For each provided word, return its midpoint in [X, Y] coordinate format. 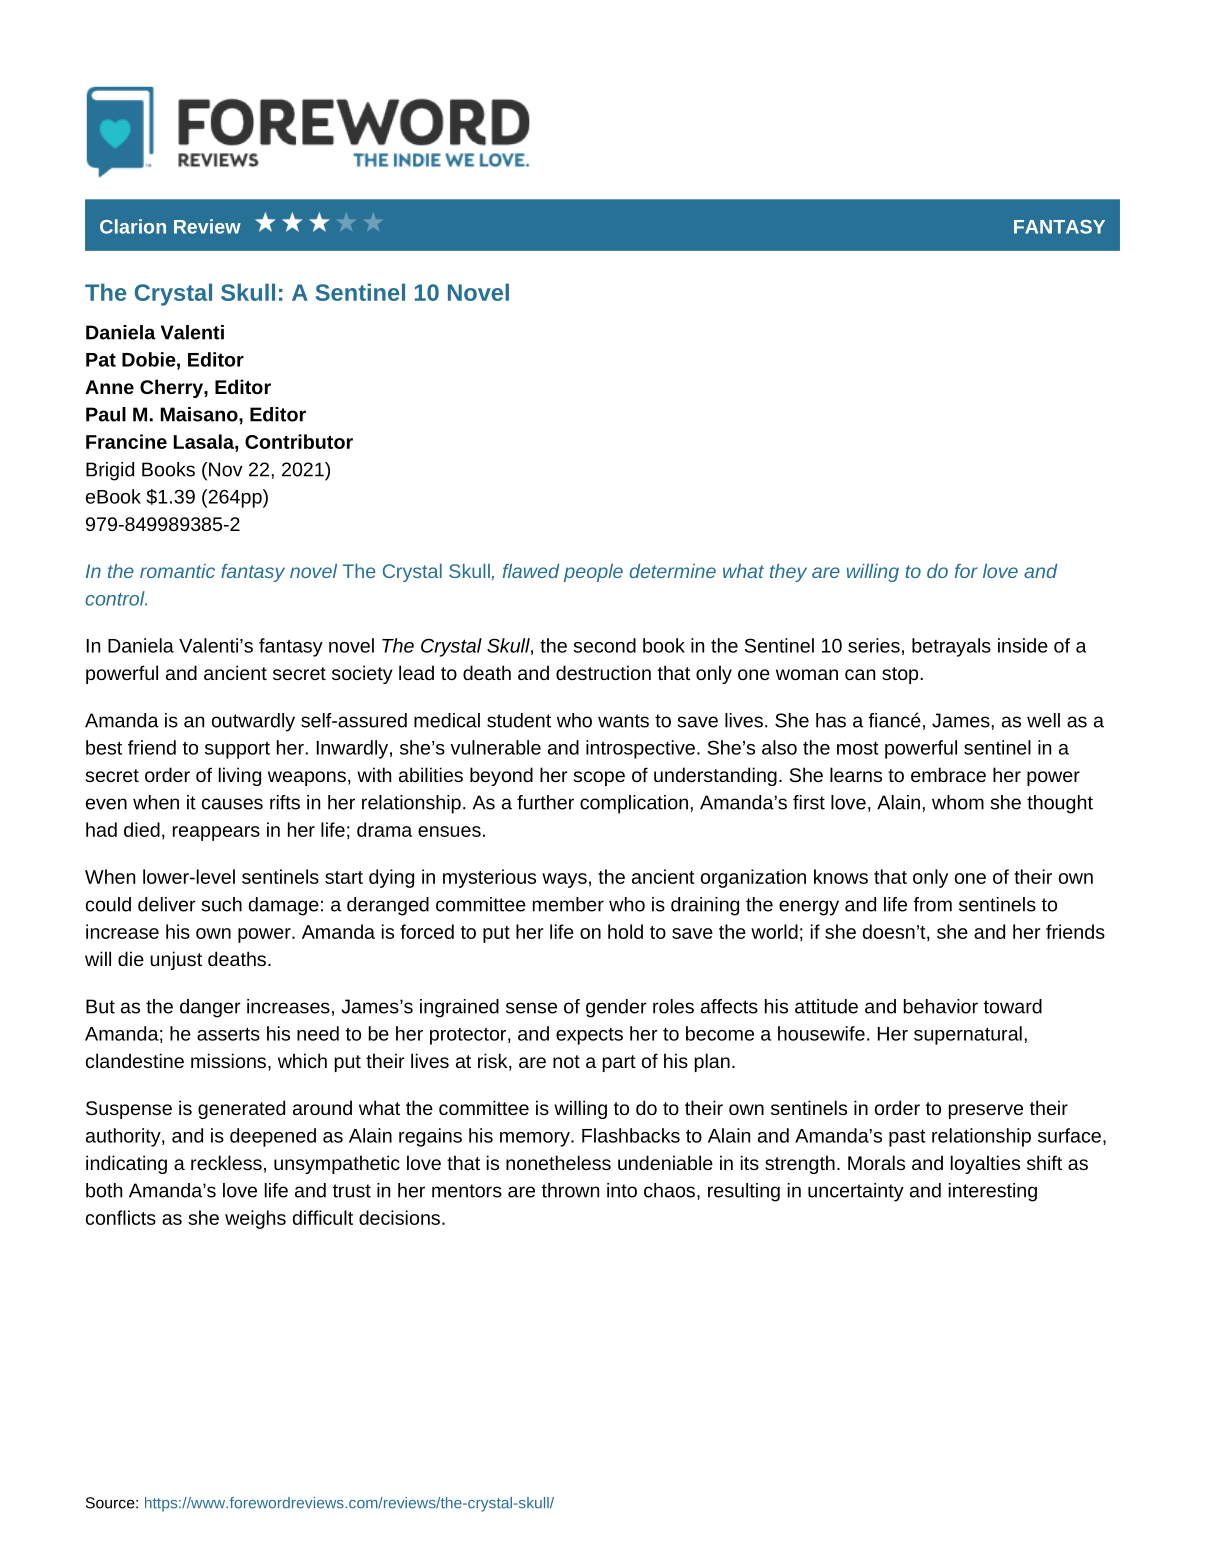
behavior [940, 1006]
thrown [570, 1190]
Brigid [110, 471]
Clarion [133, 226]
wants [623, 721]
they [788, 573]
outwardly [253, 722]
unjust [176, 960]
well [1043, 720]
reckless [226, 1162]
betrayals [951, 647]
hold [625, 931]
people [593, 573]
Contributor [299, 441]
